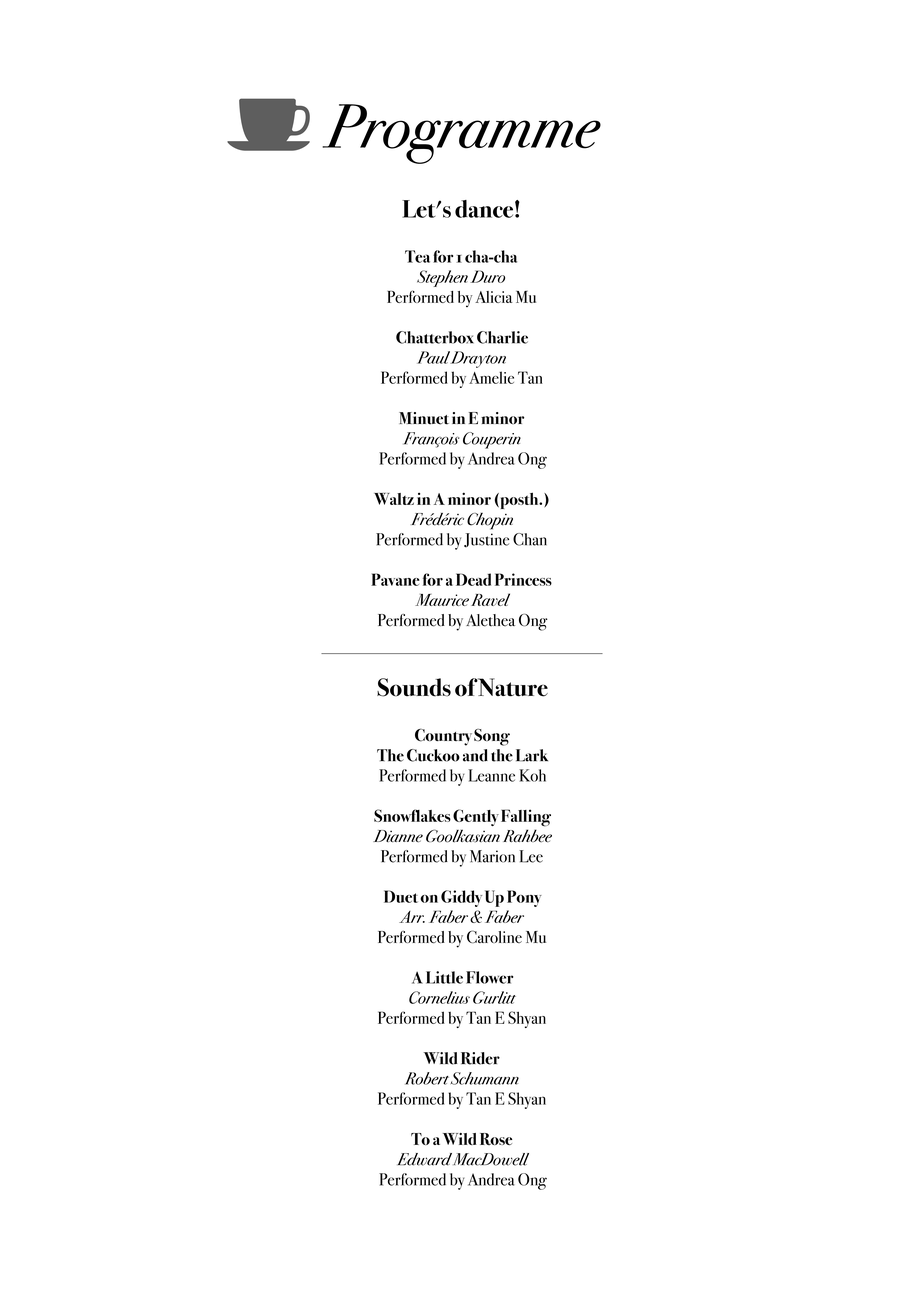  Describe the element at coordinates (512, 687) in the screenshot. I see `Nature` at that location.
